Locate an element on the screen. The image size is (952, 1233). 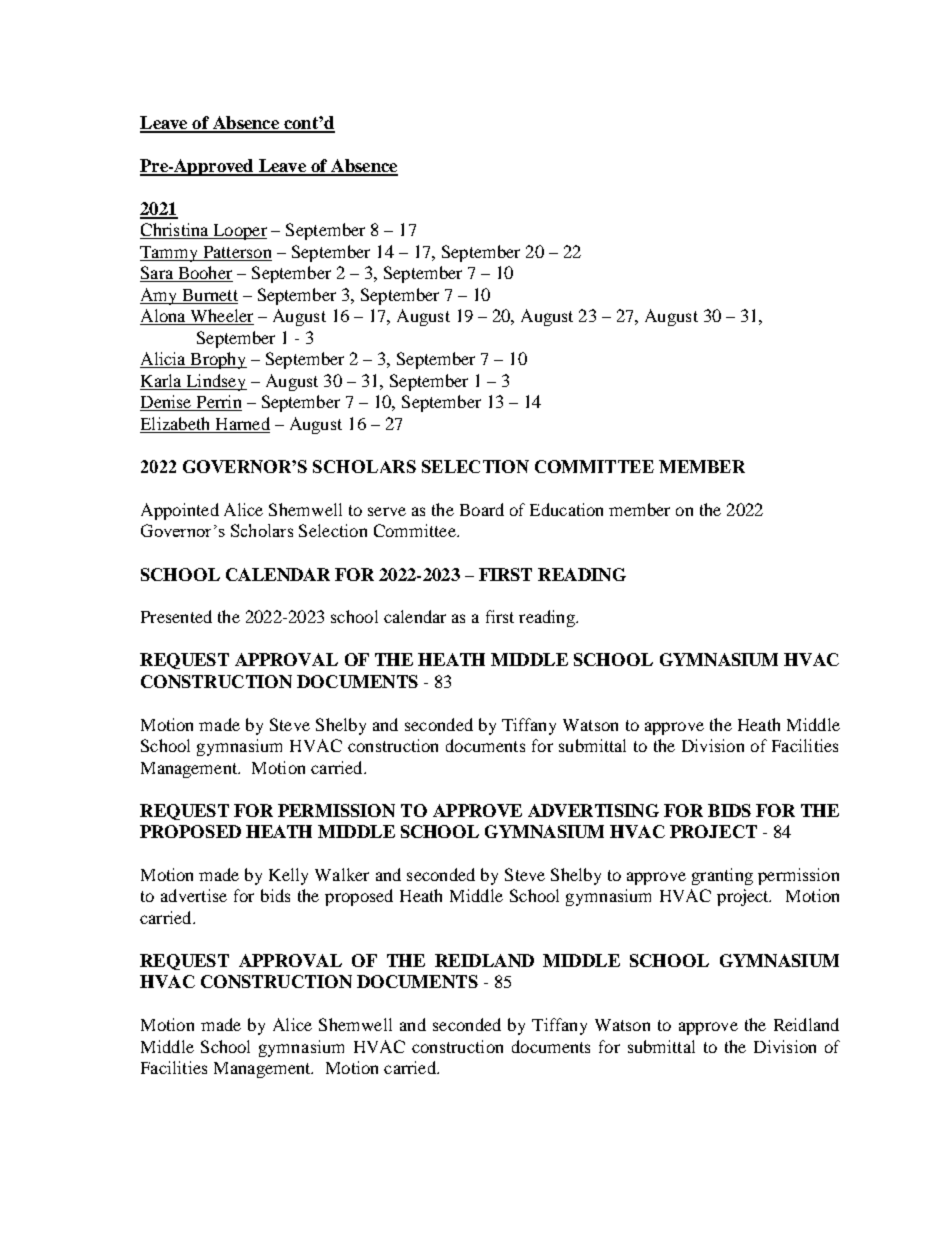
Board is located at coordinates (482, 509).
